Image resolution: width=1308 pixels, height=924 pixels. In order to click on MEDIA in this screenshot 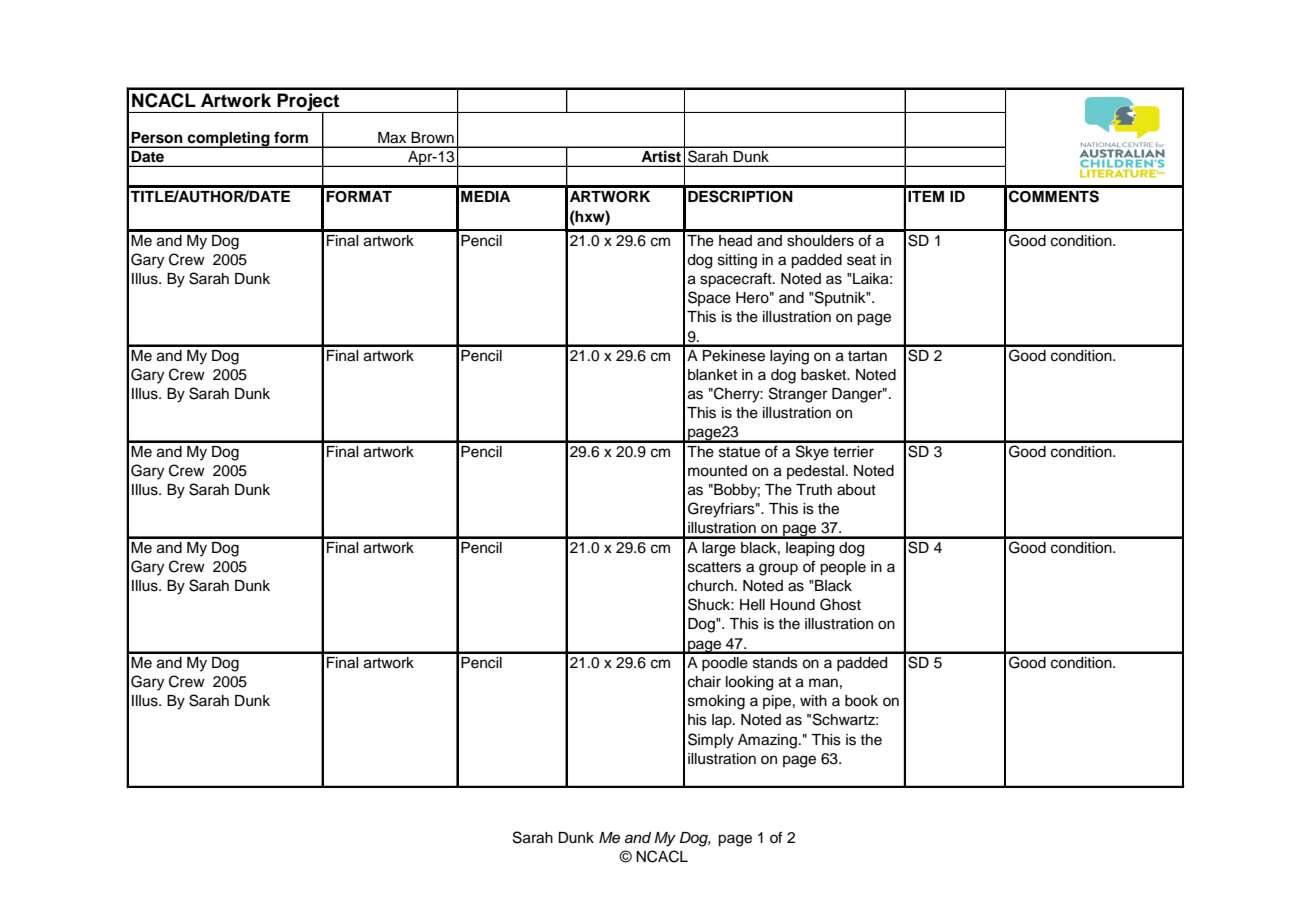, I will do `click(485, 196)`.
